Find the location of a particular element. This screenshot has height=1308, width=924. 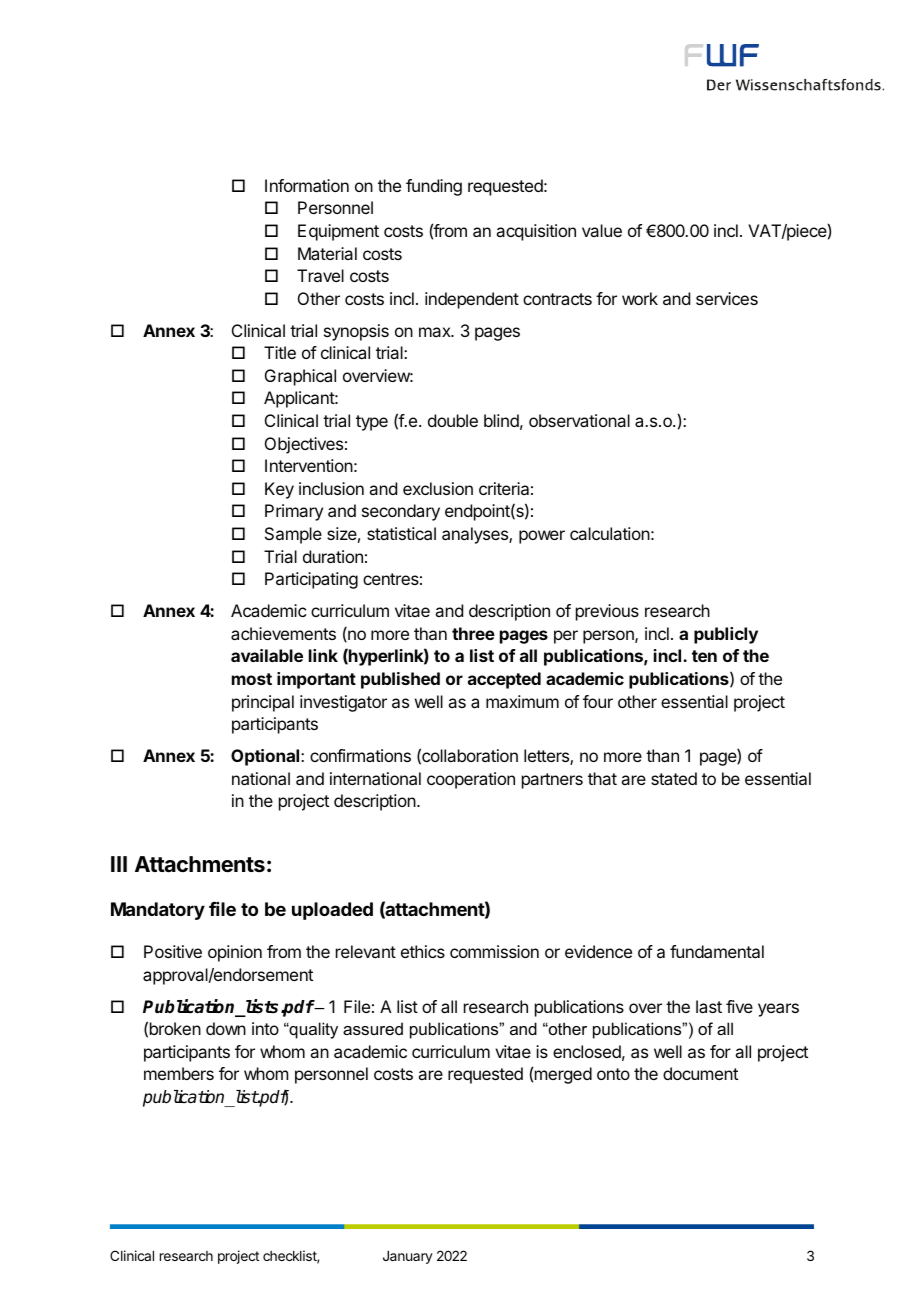

down is located at coordinates (226, 1028).
